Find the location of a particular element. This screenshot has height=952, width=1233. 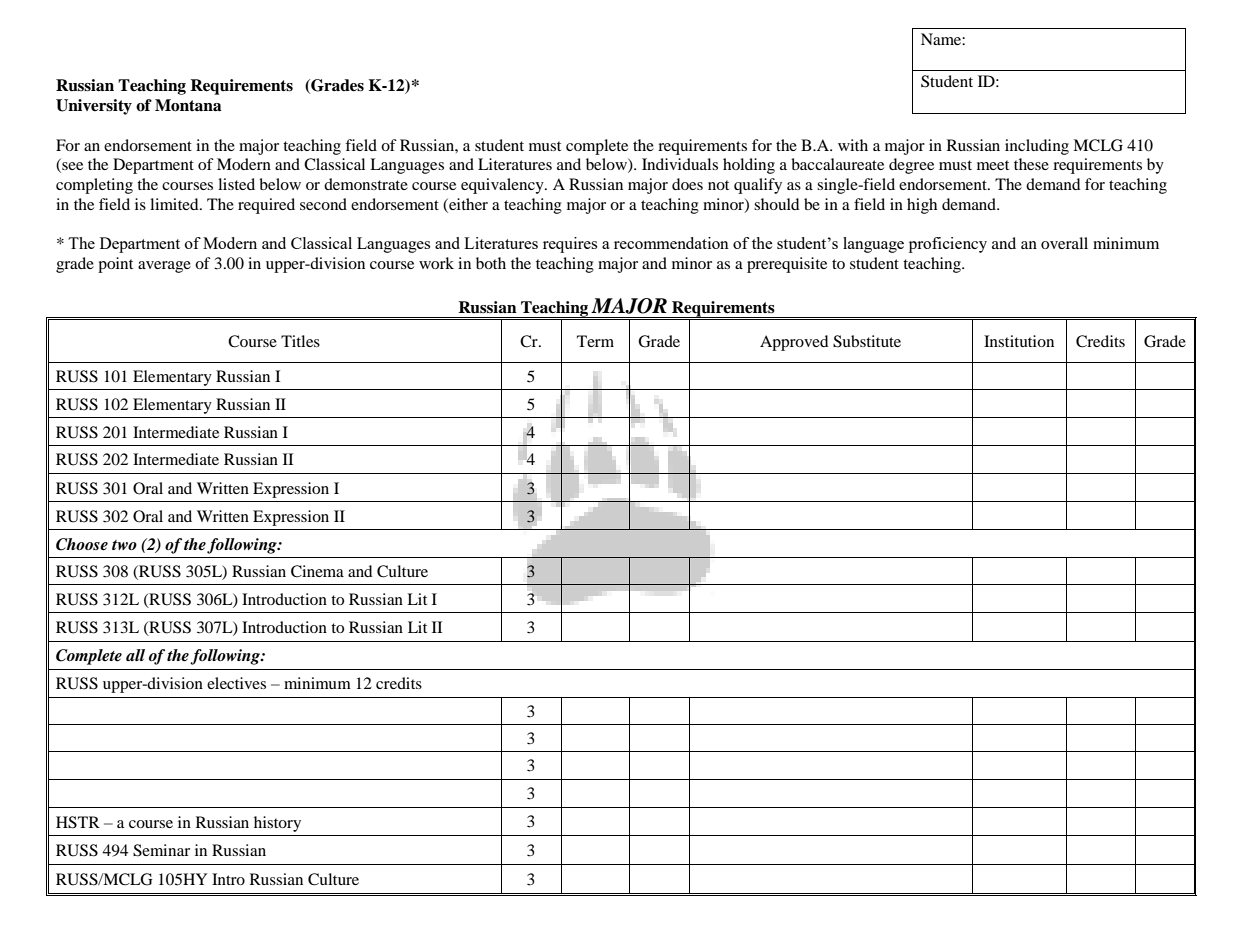

including is located at coordinates (1037, 147).
